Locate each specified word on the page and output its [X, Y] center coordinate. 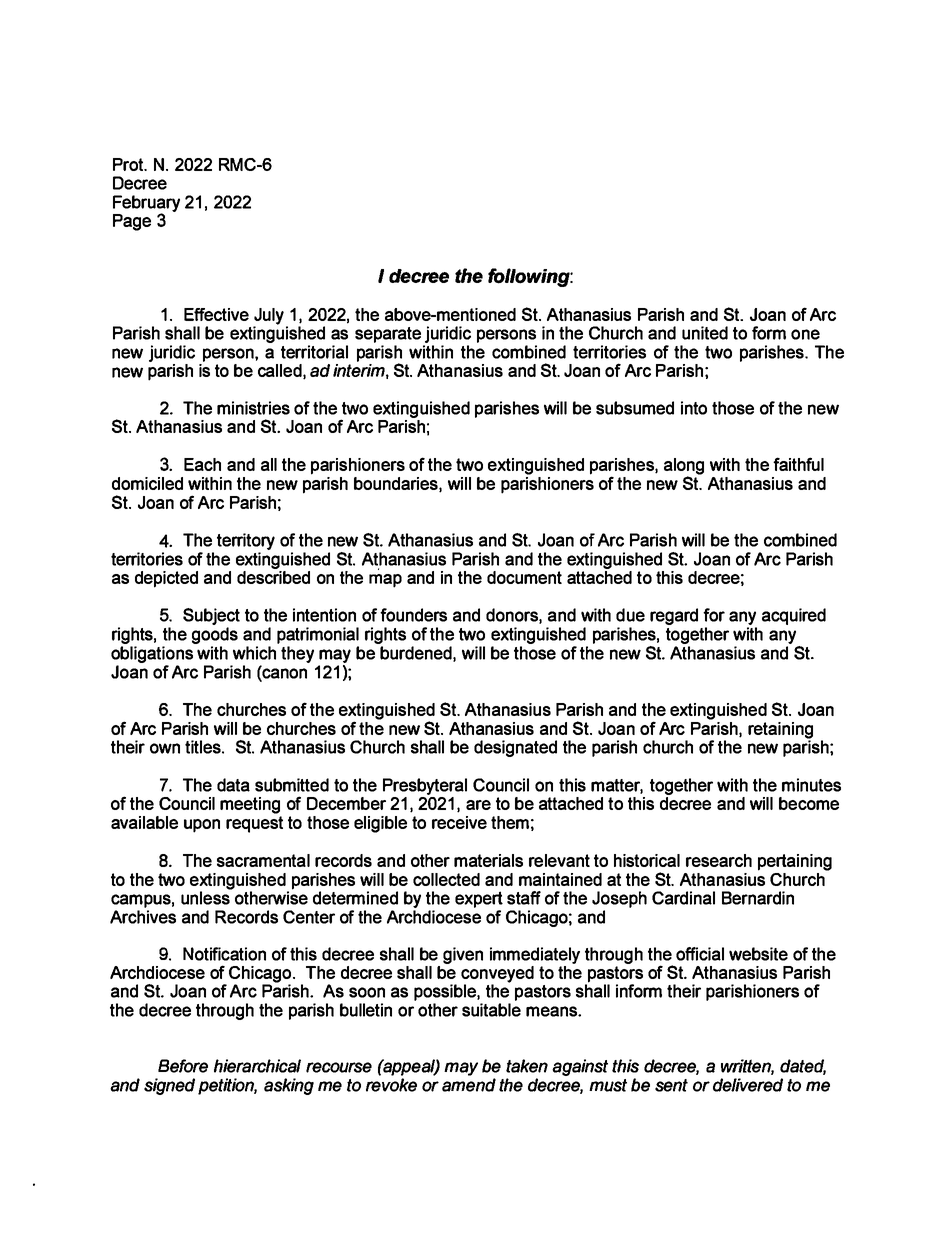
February [146, 204]
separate [388, 335]
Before [183, 1066]
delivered [748, 1085]
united [705, 333]
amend [469, 1085]
